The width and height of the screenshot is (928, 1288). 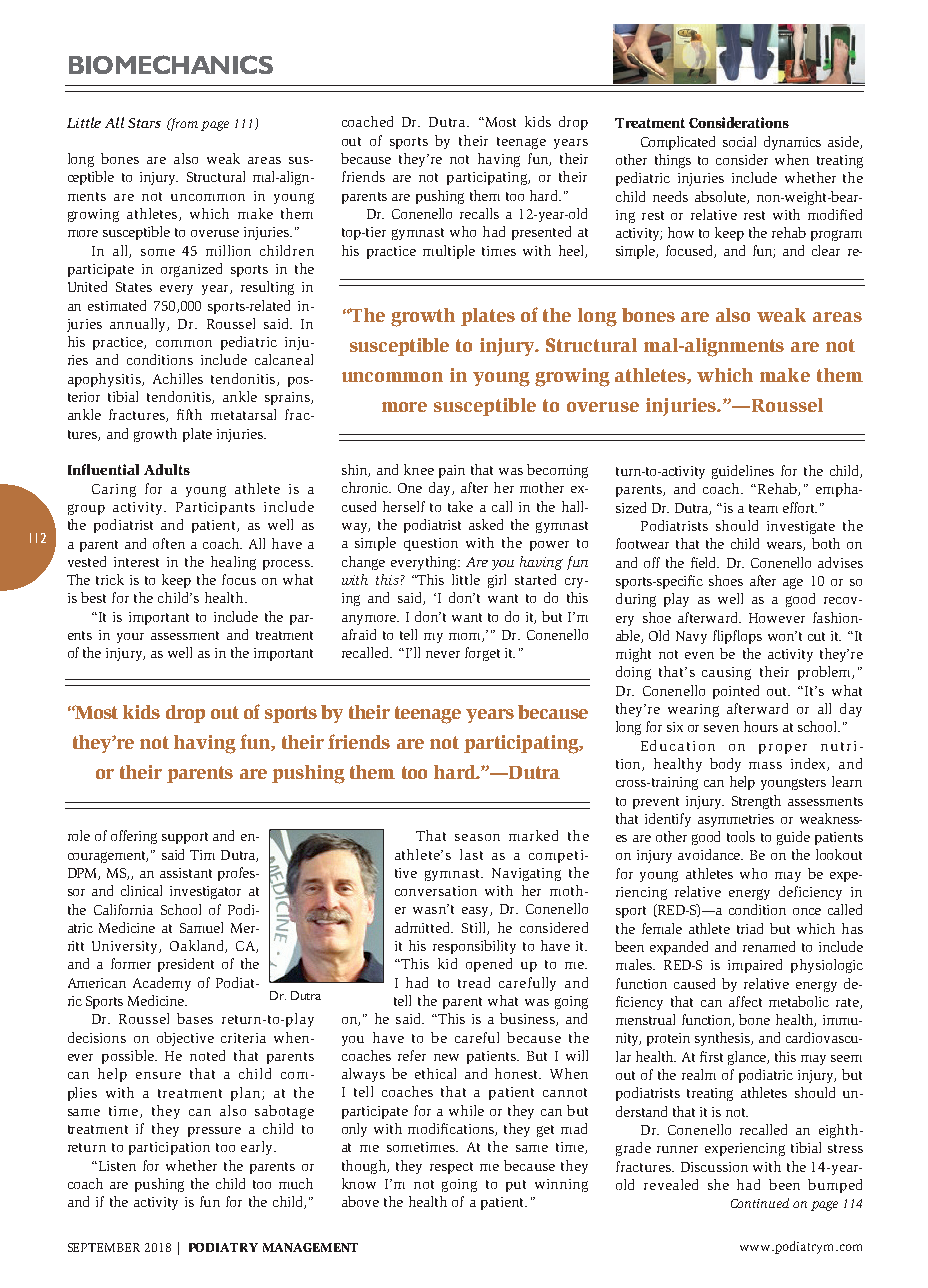 What do you see at coordinates (183, 124) in the screenshot?
I see `from` at bounding box center [183, 124].
